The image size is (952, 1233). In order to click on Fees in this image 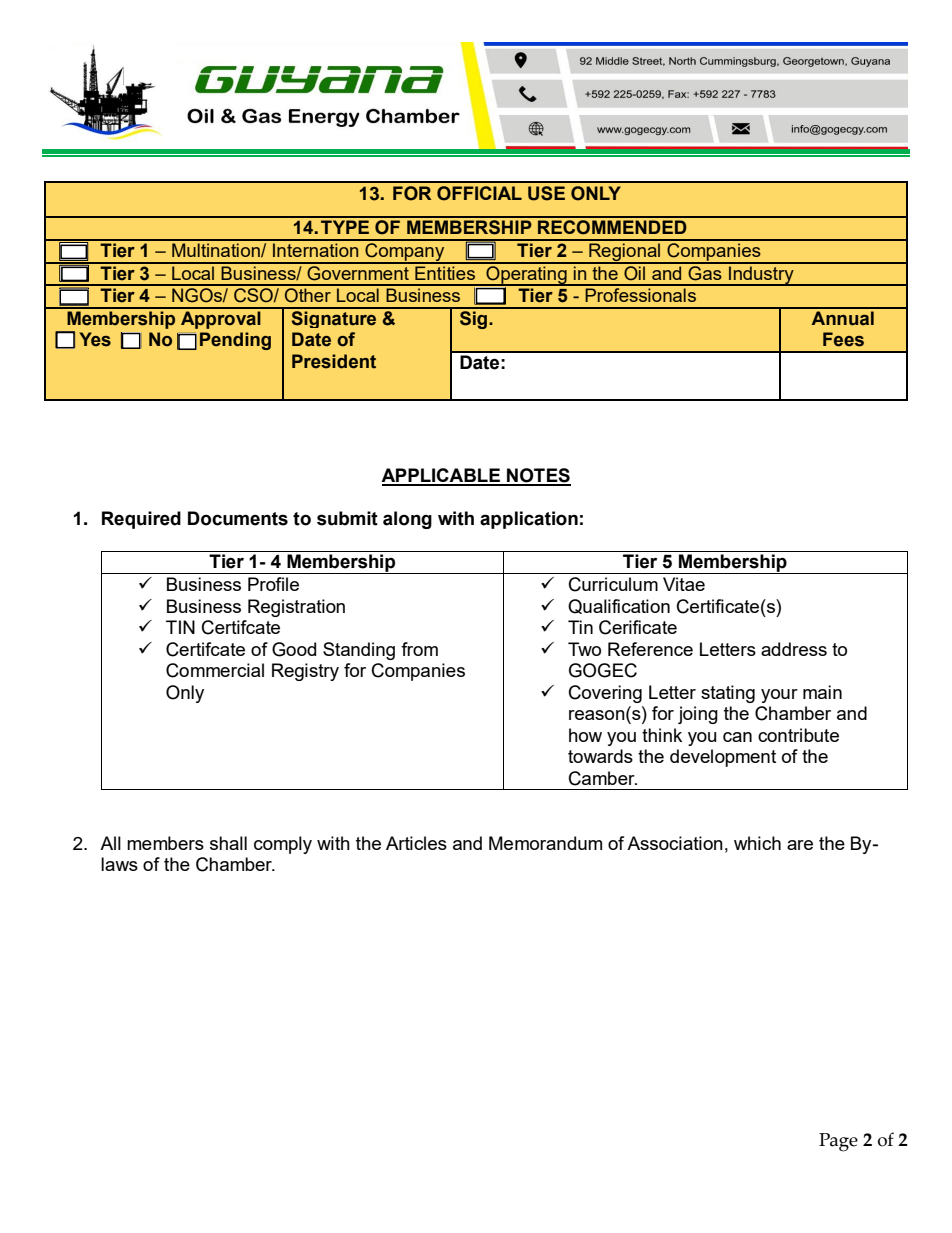, I will do `click(843, 339)`.
